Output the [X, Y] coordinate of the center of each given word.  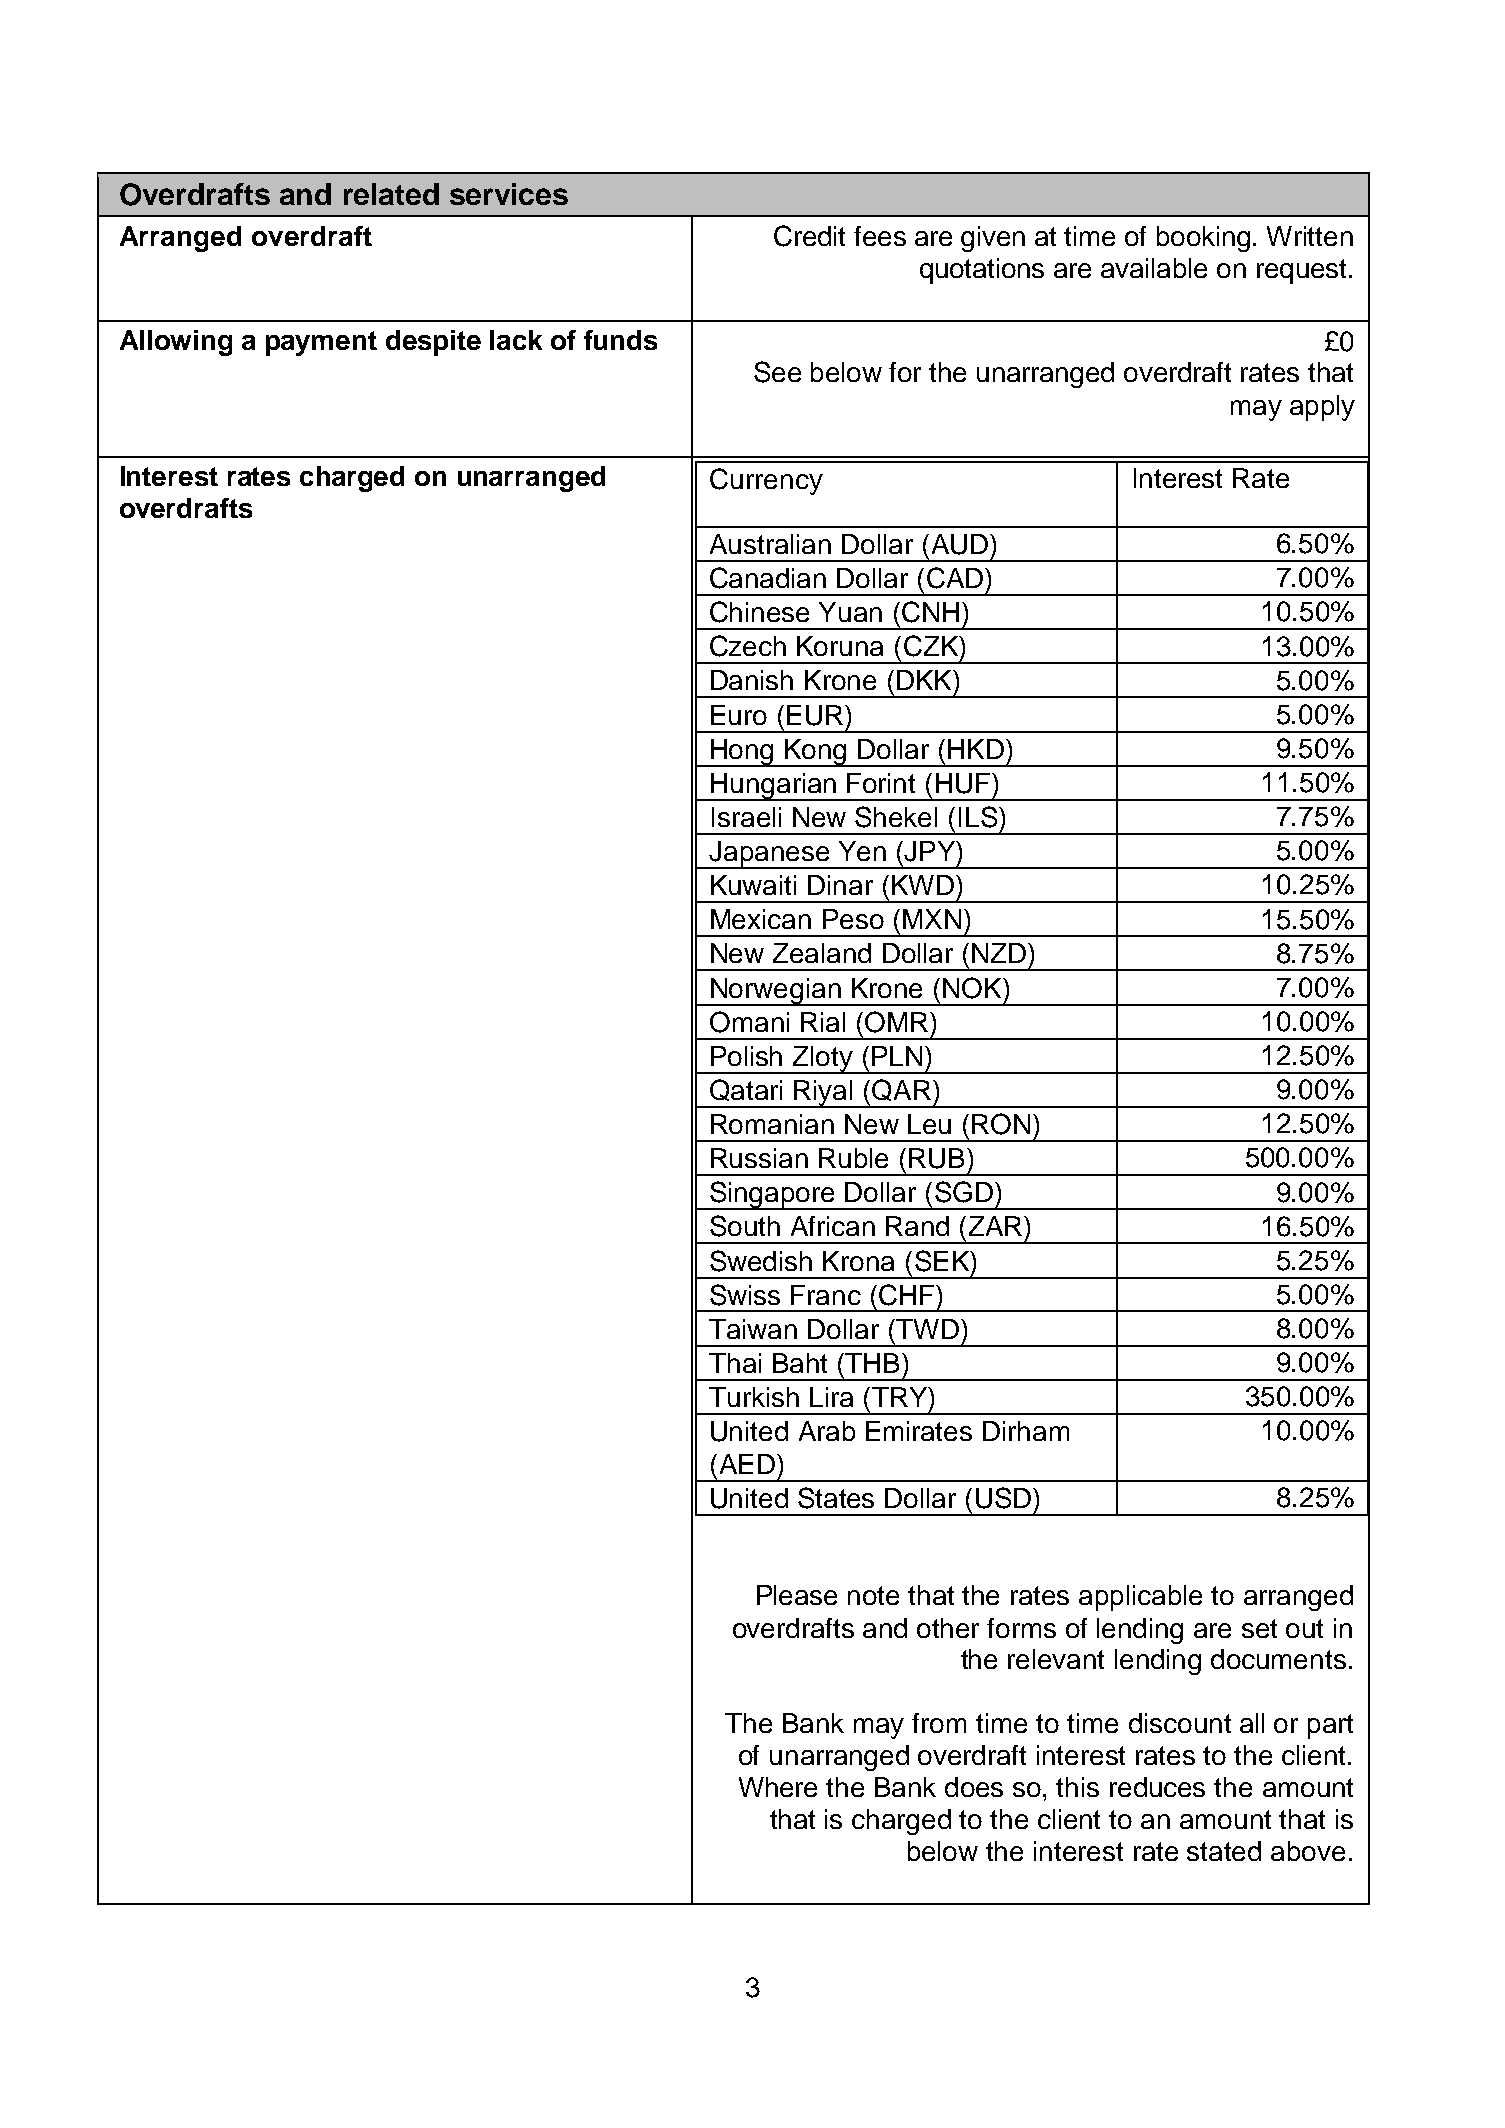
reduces [1157, 1787]
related [391, 194]
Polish [746, 1056]
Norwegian [776, 992]
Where [778, 1787]
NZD [1000, 953]
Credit [809, 236]
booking [1203, 239]
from [939, 1723]
